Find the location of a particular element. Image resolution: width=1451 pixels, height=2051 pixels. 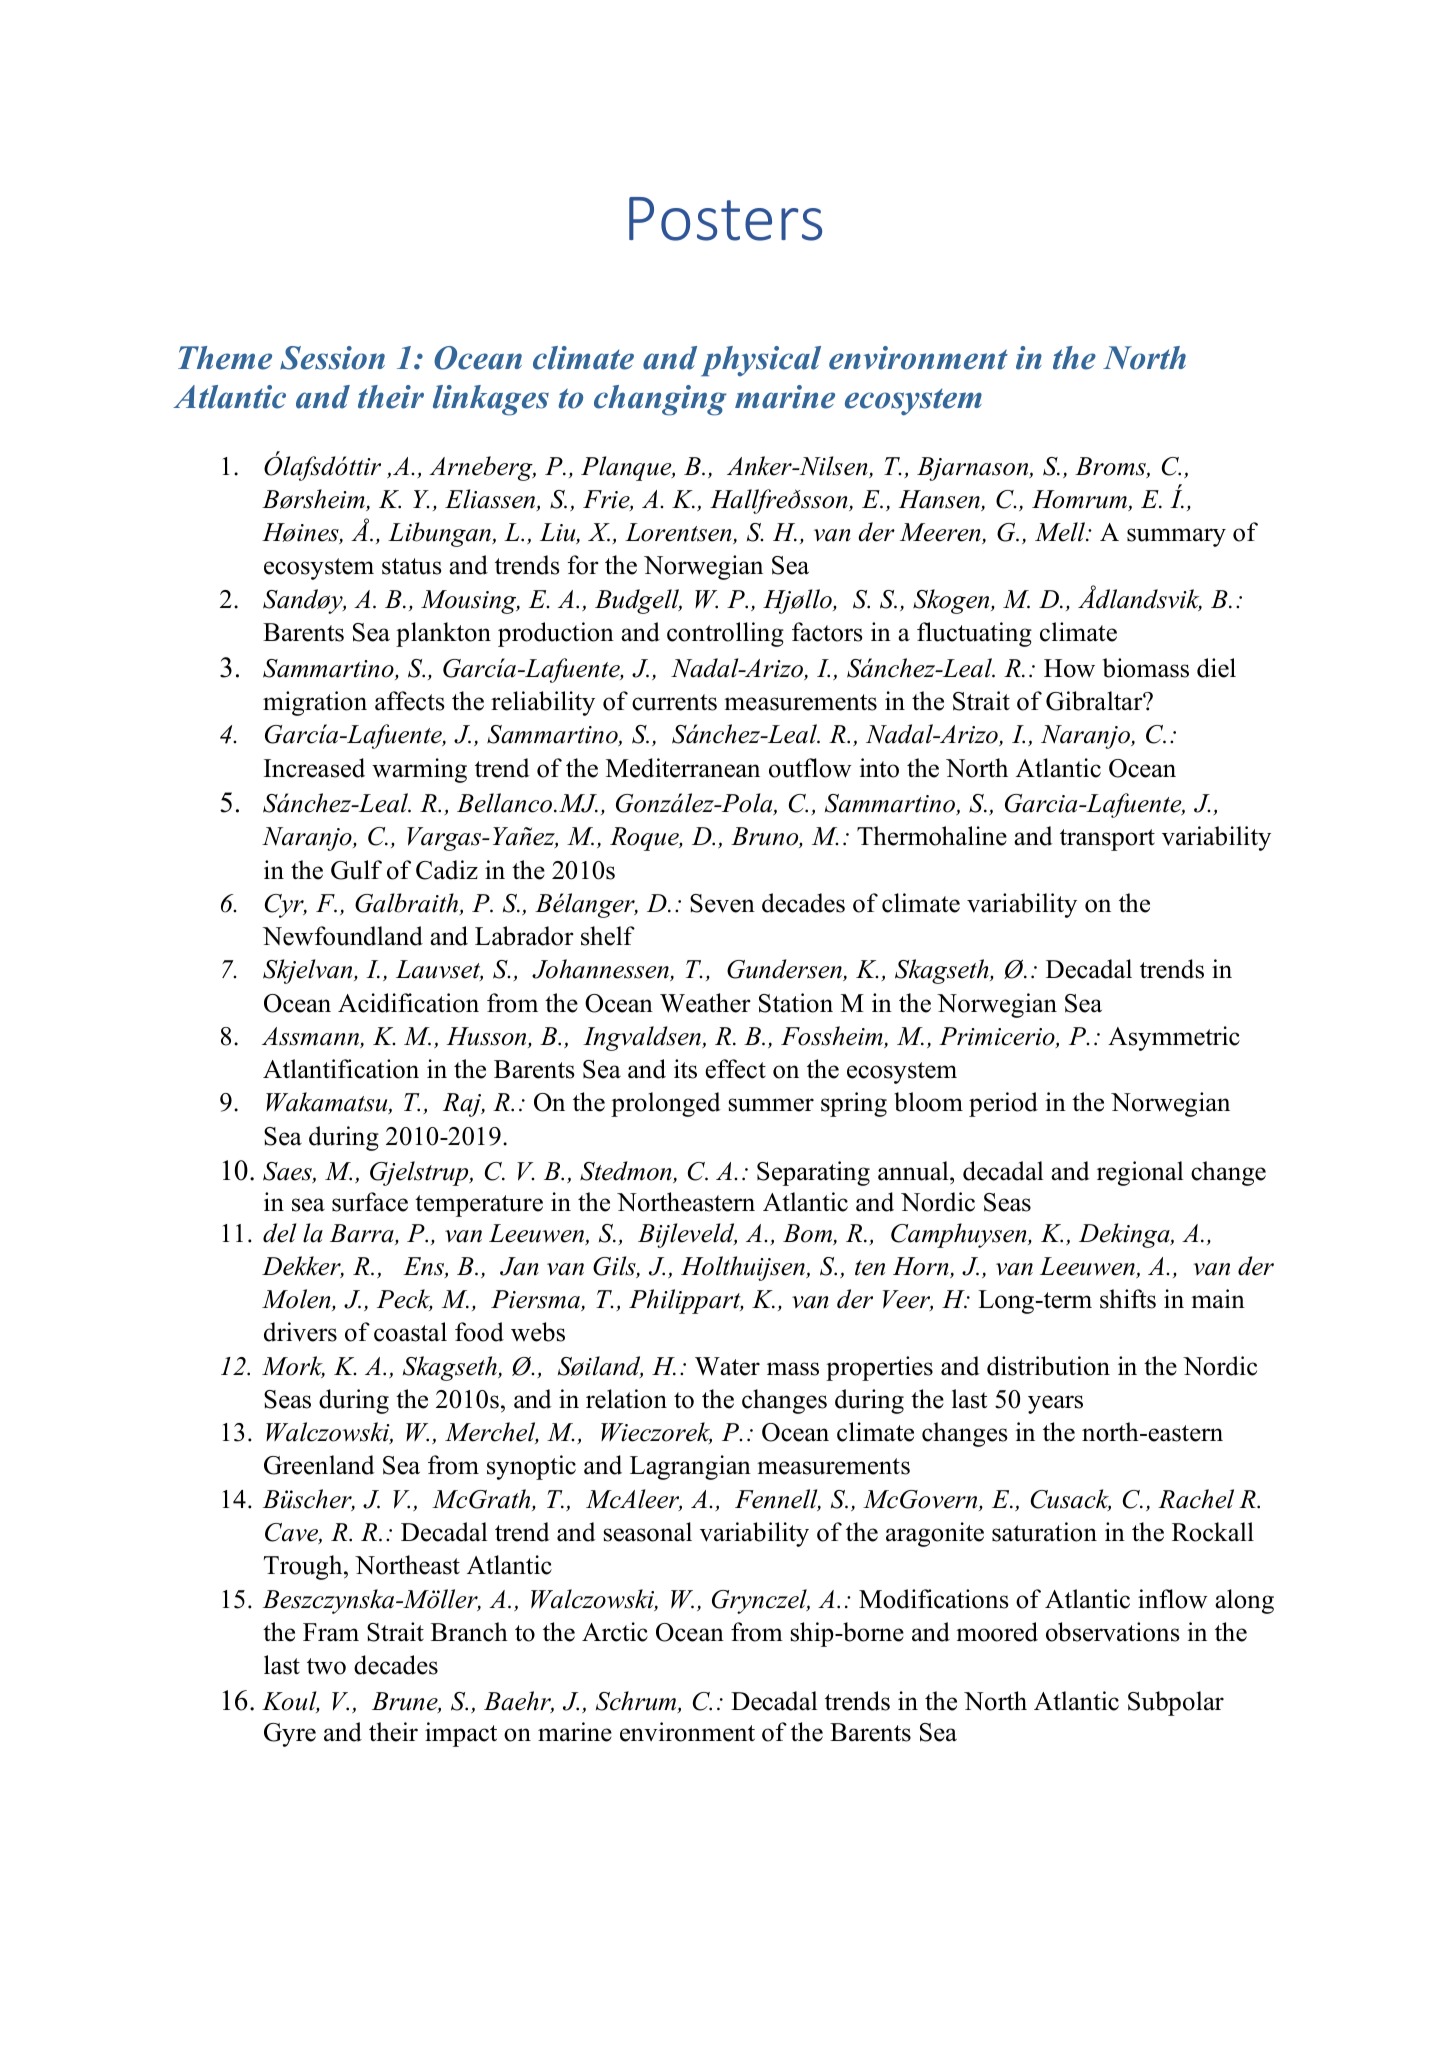

Asymmetric is located at coordinates (1174, 1038).
